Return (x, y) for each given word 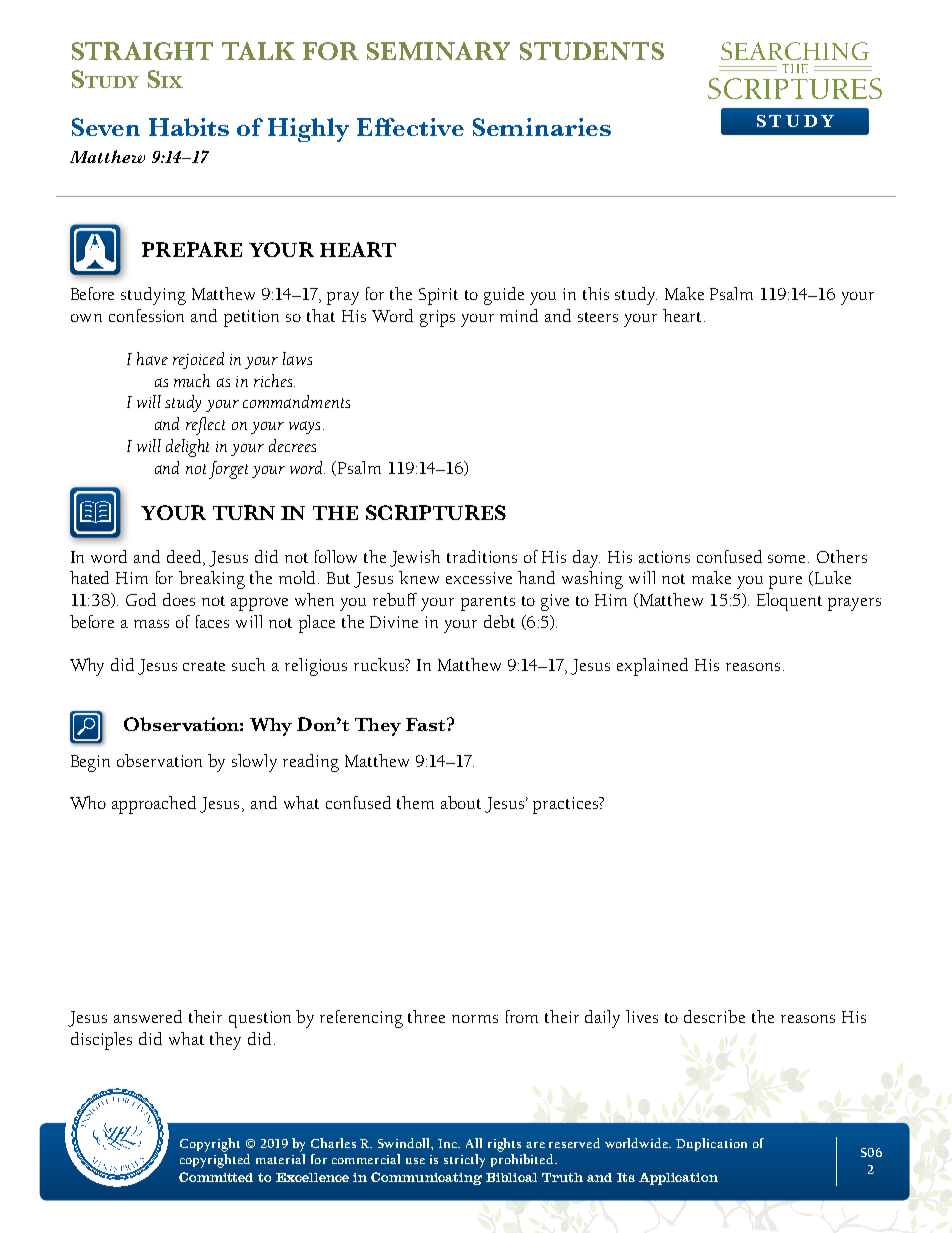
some (788, 559)
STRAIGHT (142, 51)
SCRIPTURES (436, 512)
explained (652, 667)
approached (154, 805)
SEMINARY (438, 51)
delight (187, 448)
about (461, 802)
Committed (216, 1177)
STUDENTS (592, 51)
